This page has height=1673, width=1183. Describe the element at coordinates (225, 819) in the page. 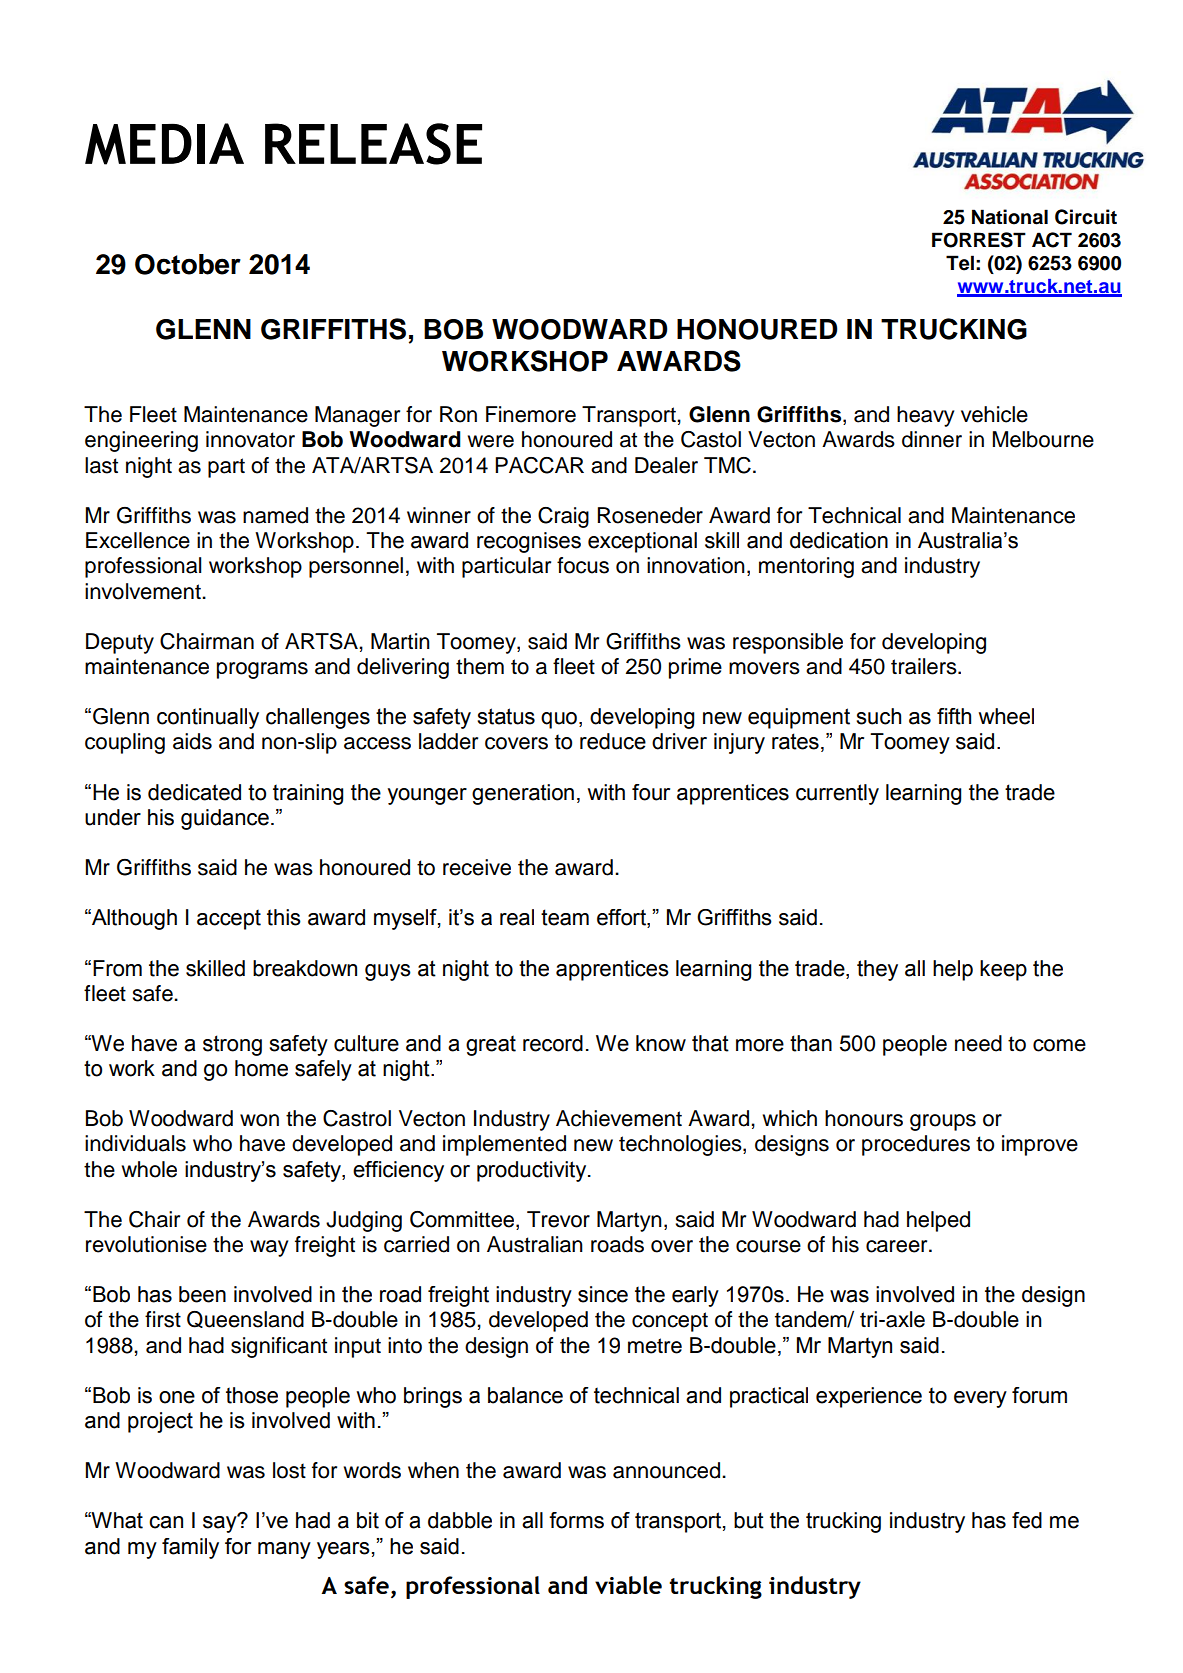

I see `guidance` at that location.
